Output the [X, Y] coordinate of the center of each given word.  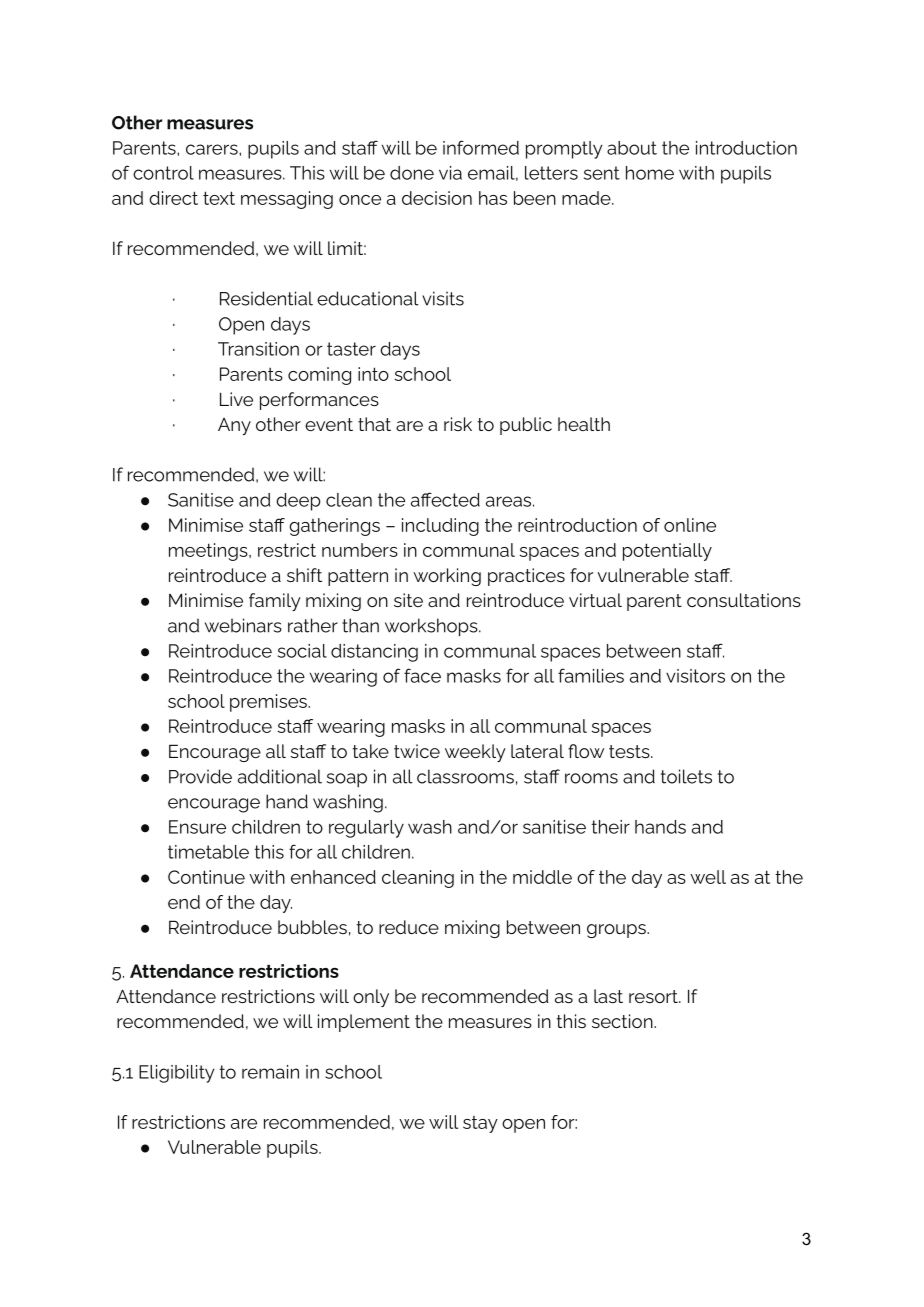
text [219, 198]
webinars [243, 625]
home [650, 173]
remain [270, 1072]
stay [480, 1124]
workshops [432, 627]
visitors [695, 676]
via [450, 173]
